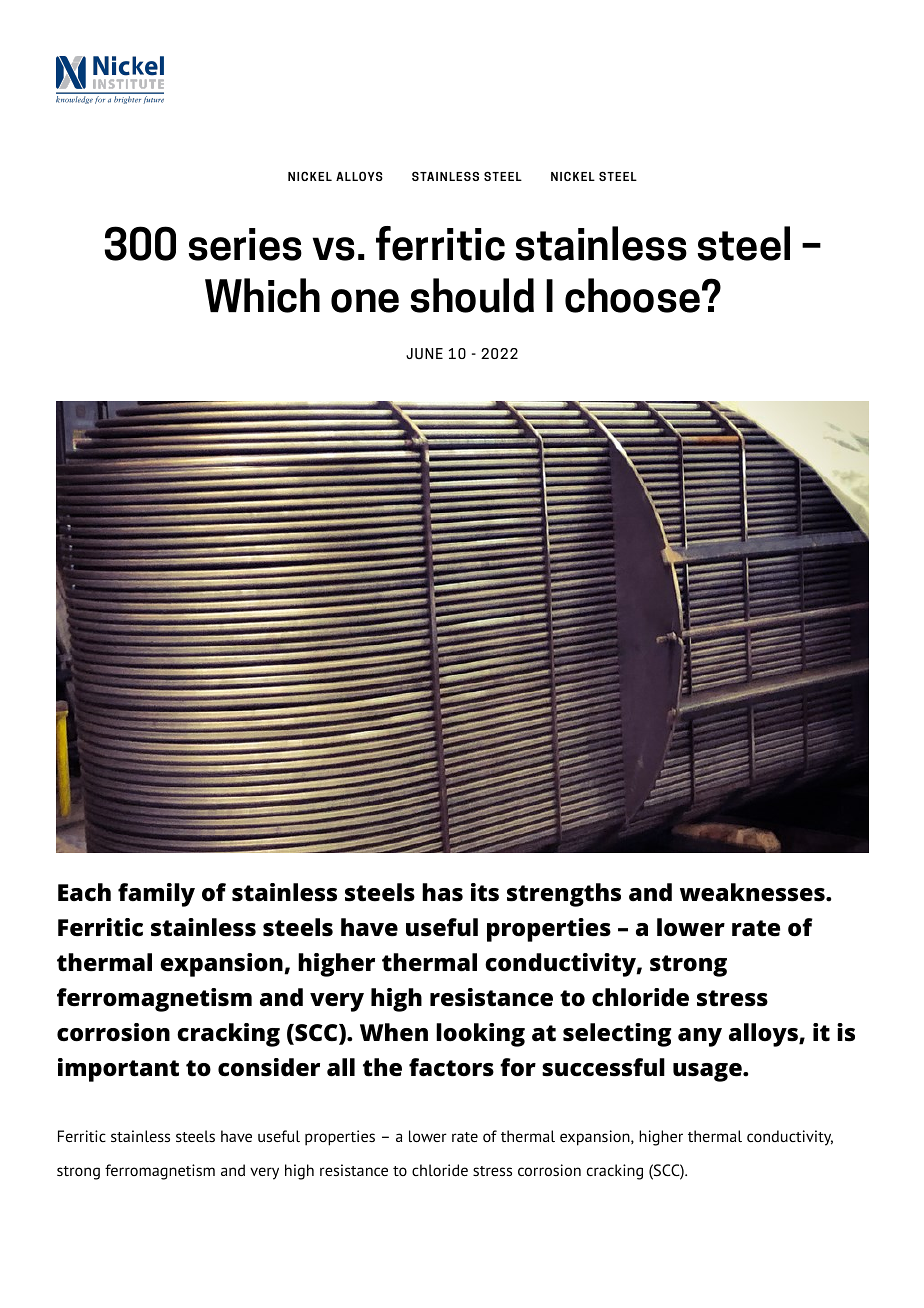  I want to click on weaknesses, so click(753, 892).
